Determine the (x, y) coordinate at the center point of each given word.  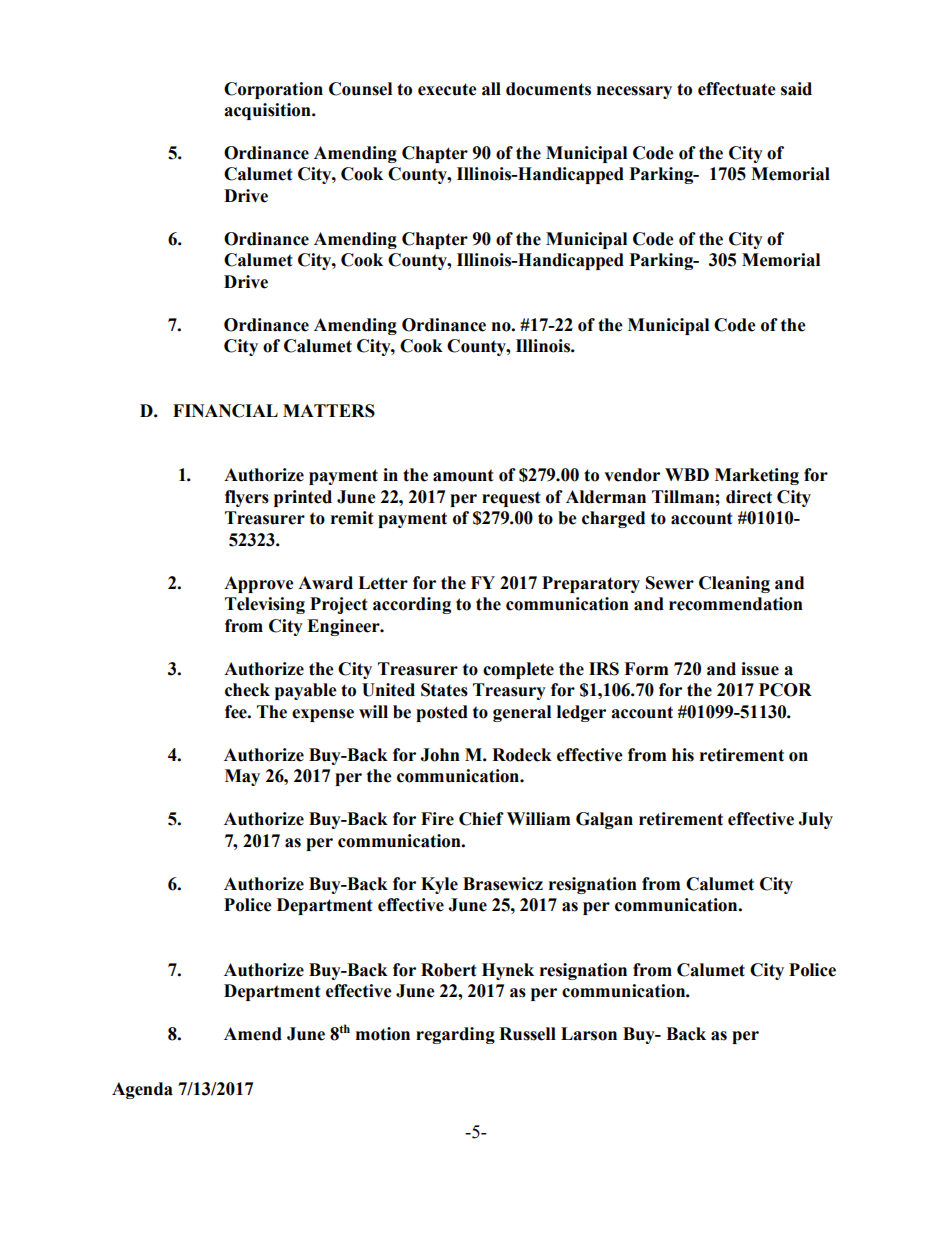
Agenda (142, 1090)
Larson (589, 1034)
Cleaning (734, 584)
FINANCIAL (225, 411)
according (412, 605)
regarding (455, 1035)
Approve (259, 584)
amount (463, 475)
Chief (481, 819)
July (815, 820)
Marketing (757, 476)
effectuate (737, 89)
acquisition (268, 111)
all (491, 89)
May (242, 777)
